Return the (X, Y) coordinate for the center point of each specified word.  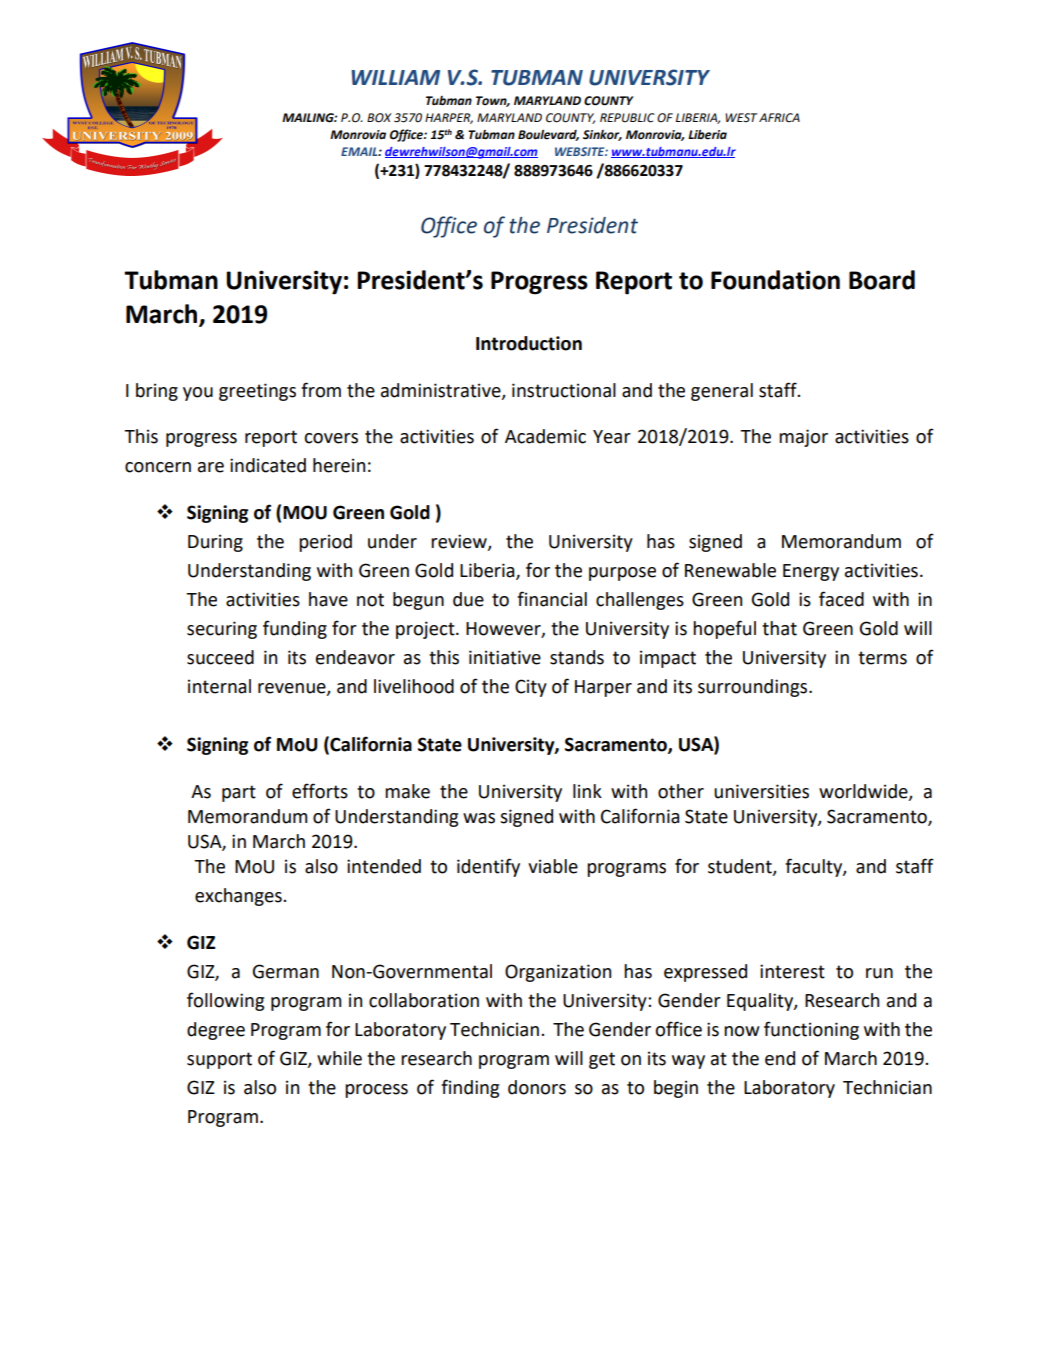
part (239, 793)
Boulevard (548, 135)
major (803, 438)
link (587, 791)
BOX (379, 118)
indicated (268, 465)
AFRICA (779, 118)
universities (761, 791)
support (219, 1060)
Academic (545, 436)
